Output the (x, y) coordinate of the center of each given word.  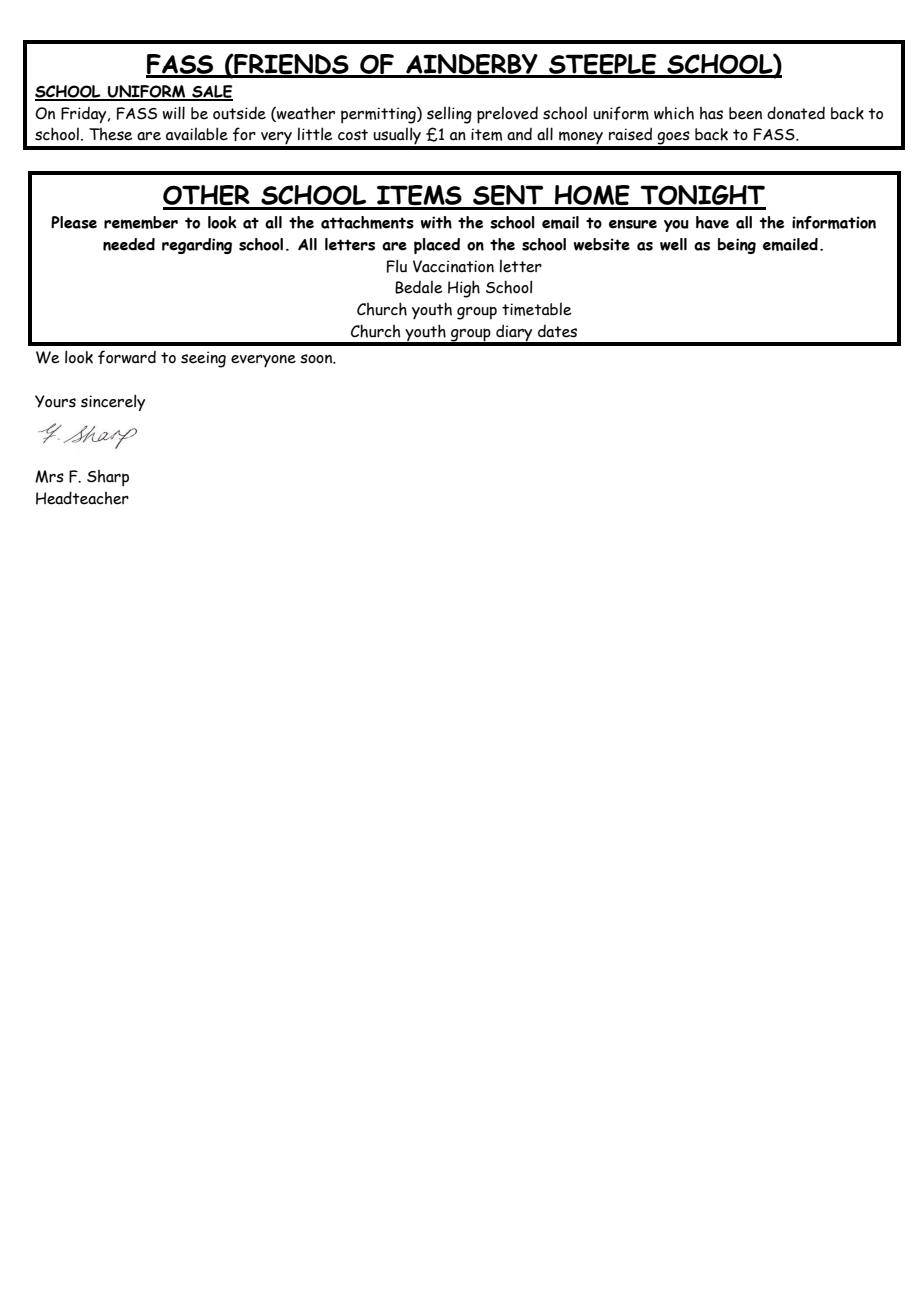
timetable (537, 309)
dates (557, 331)
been (745, 113)
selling (449, 115)
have (712, 222)
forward (127, 357)
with (436, 222)
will (174, 113)
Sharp (108, 478)
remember (141, 222)
